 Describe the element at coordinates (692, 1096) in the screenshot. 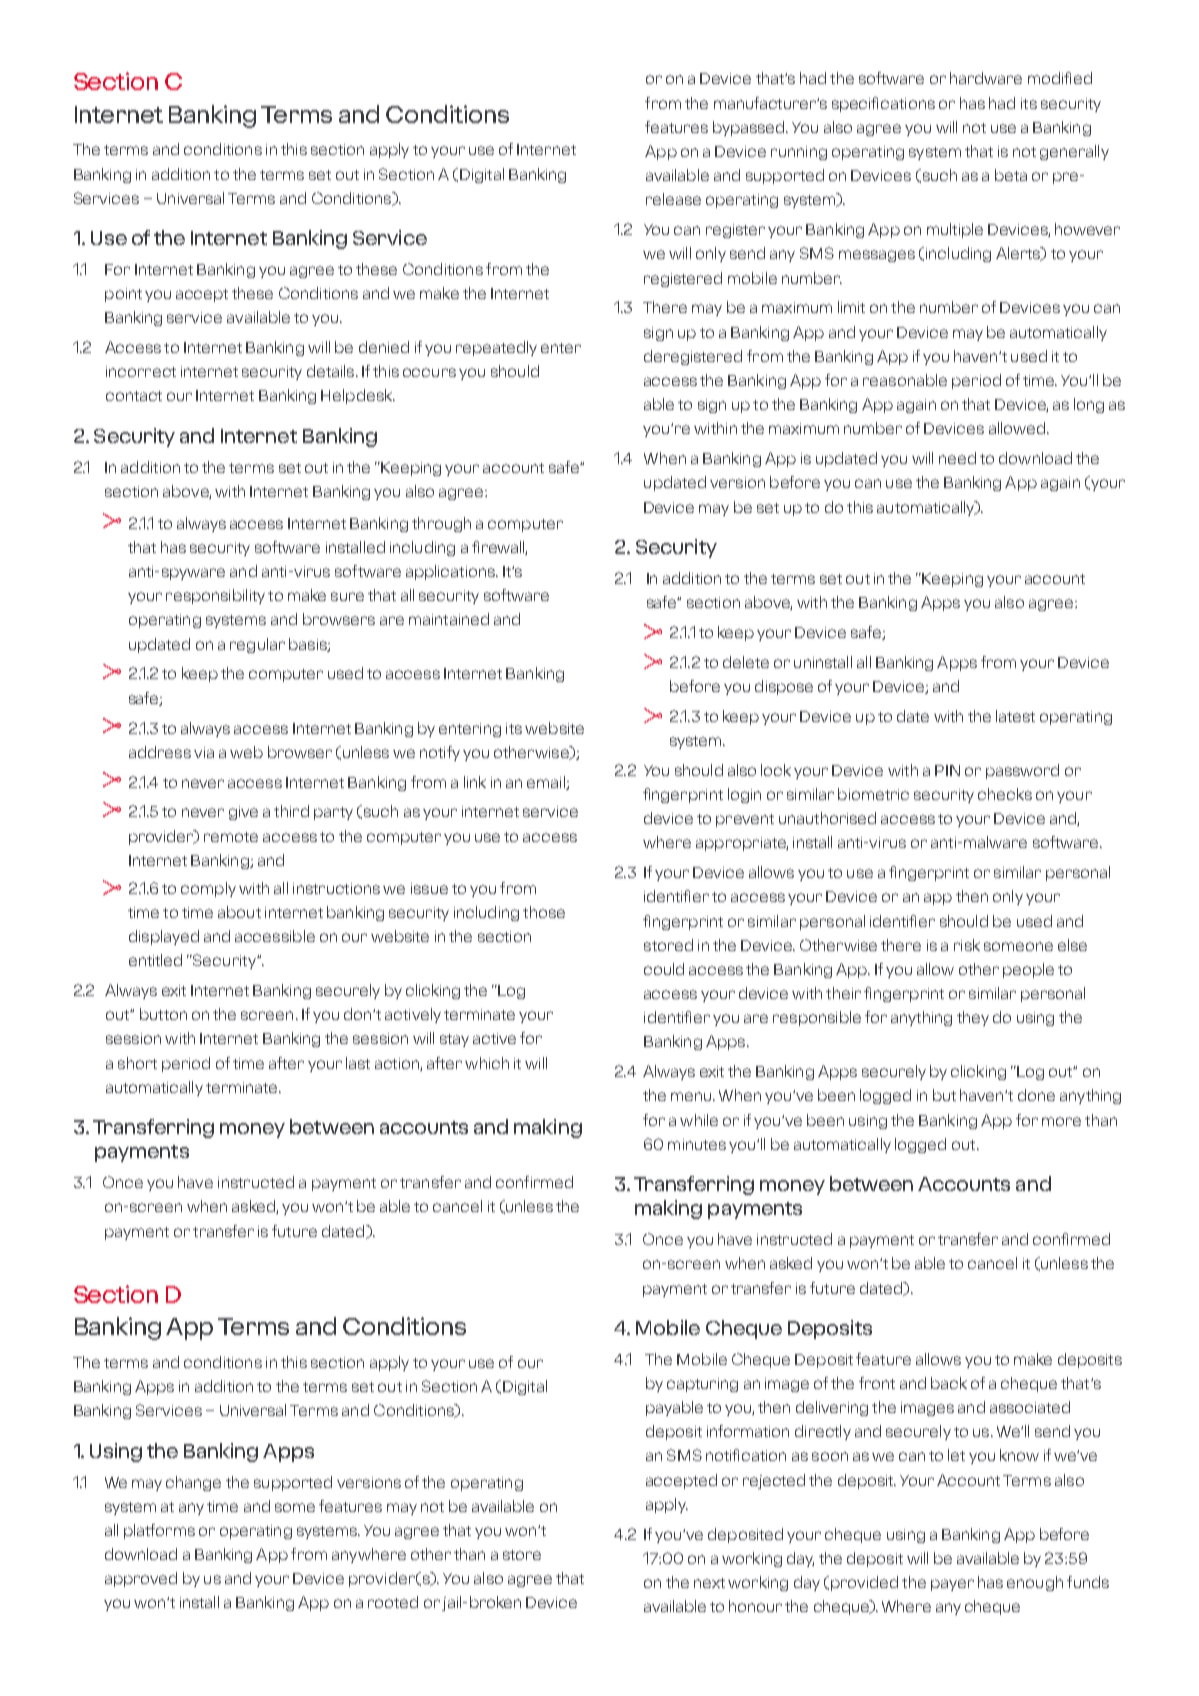

I see `menu` at that location.
